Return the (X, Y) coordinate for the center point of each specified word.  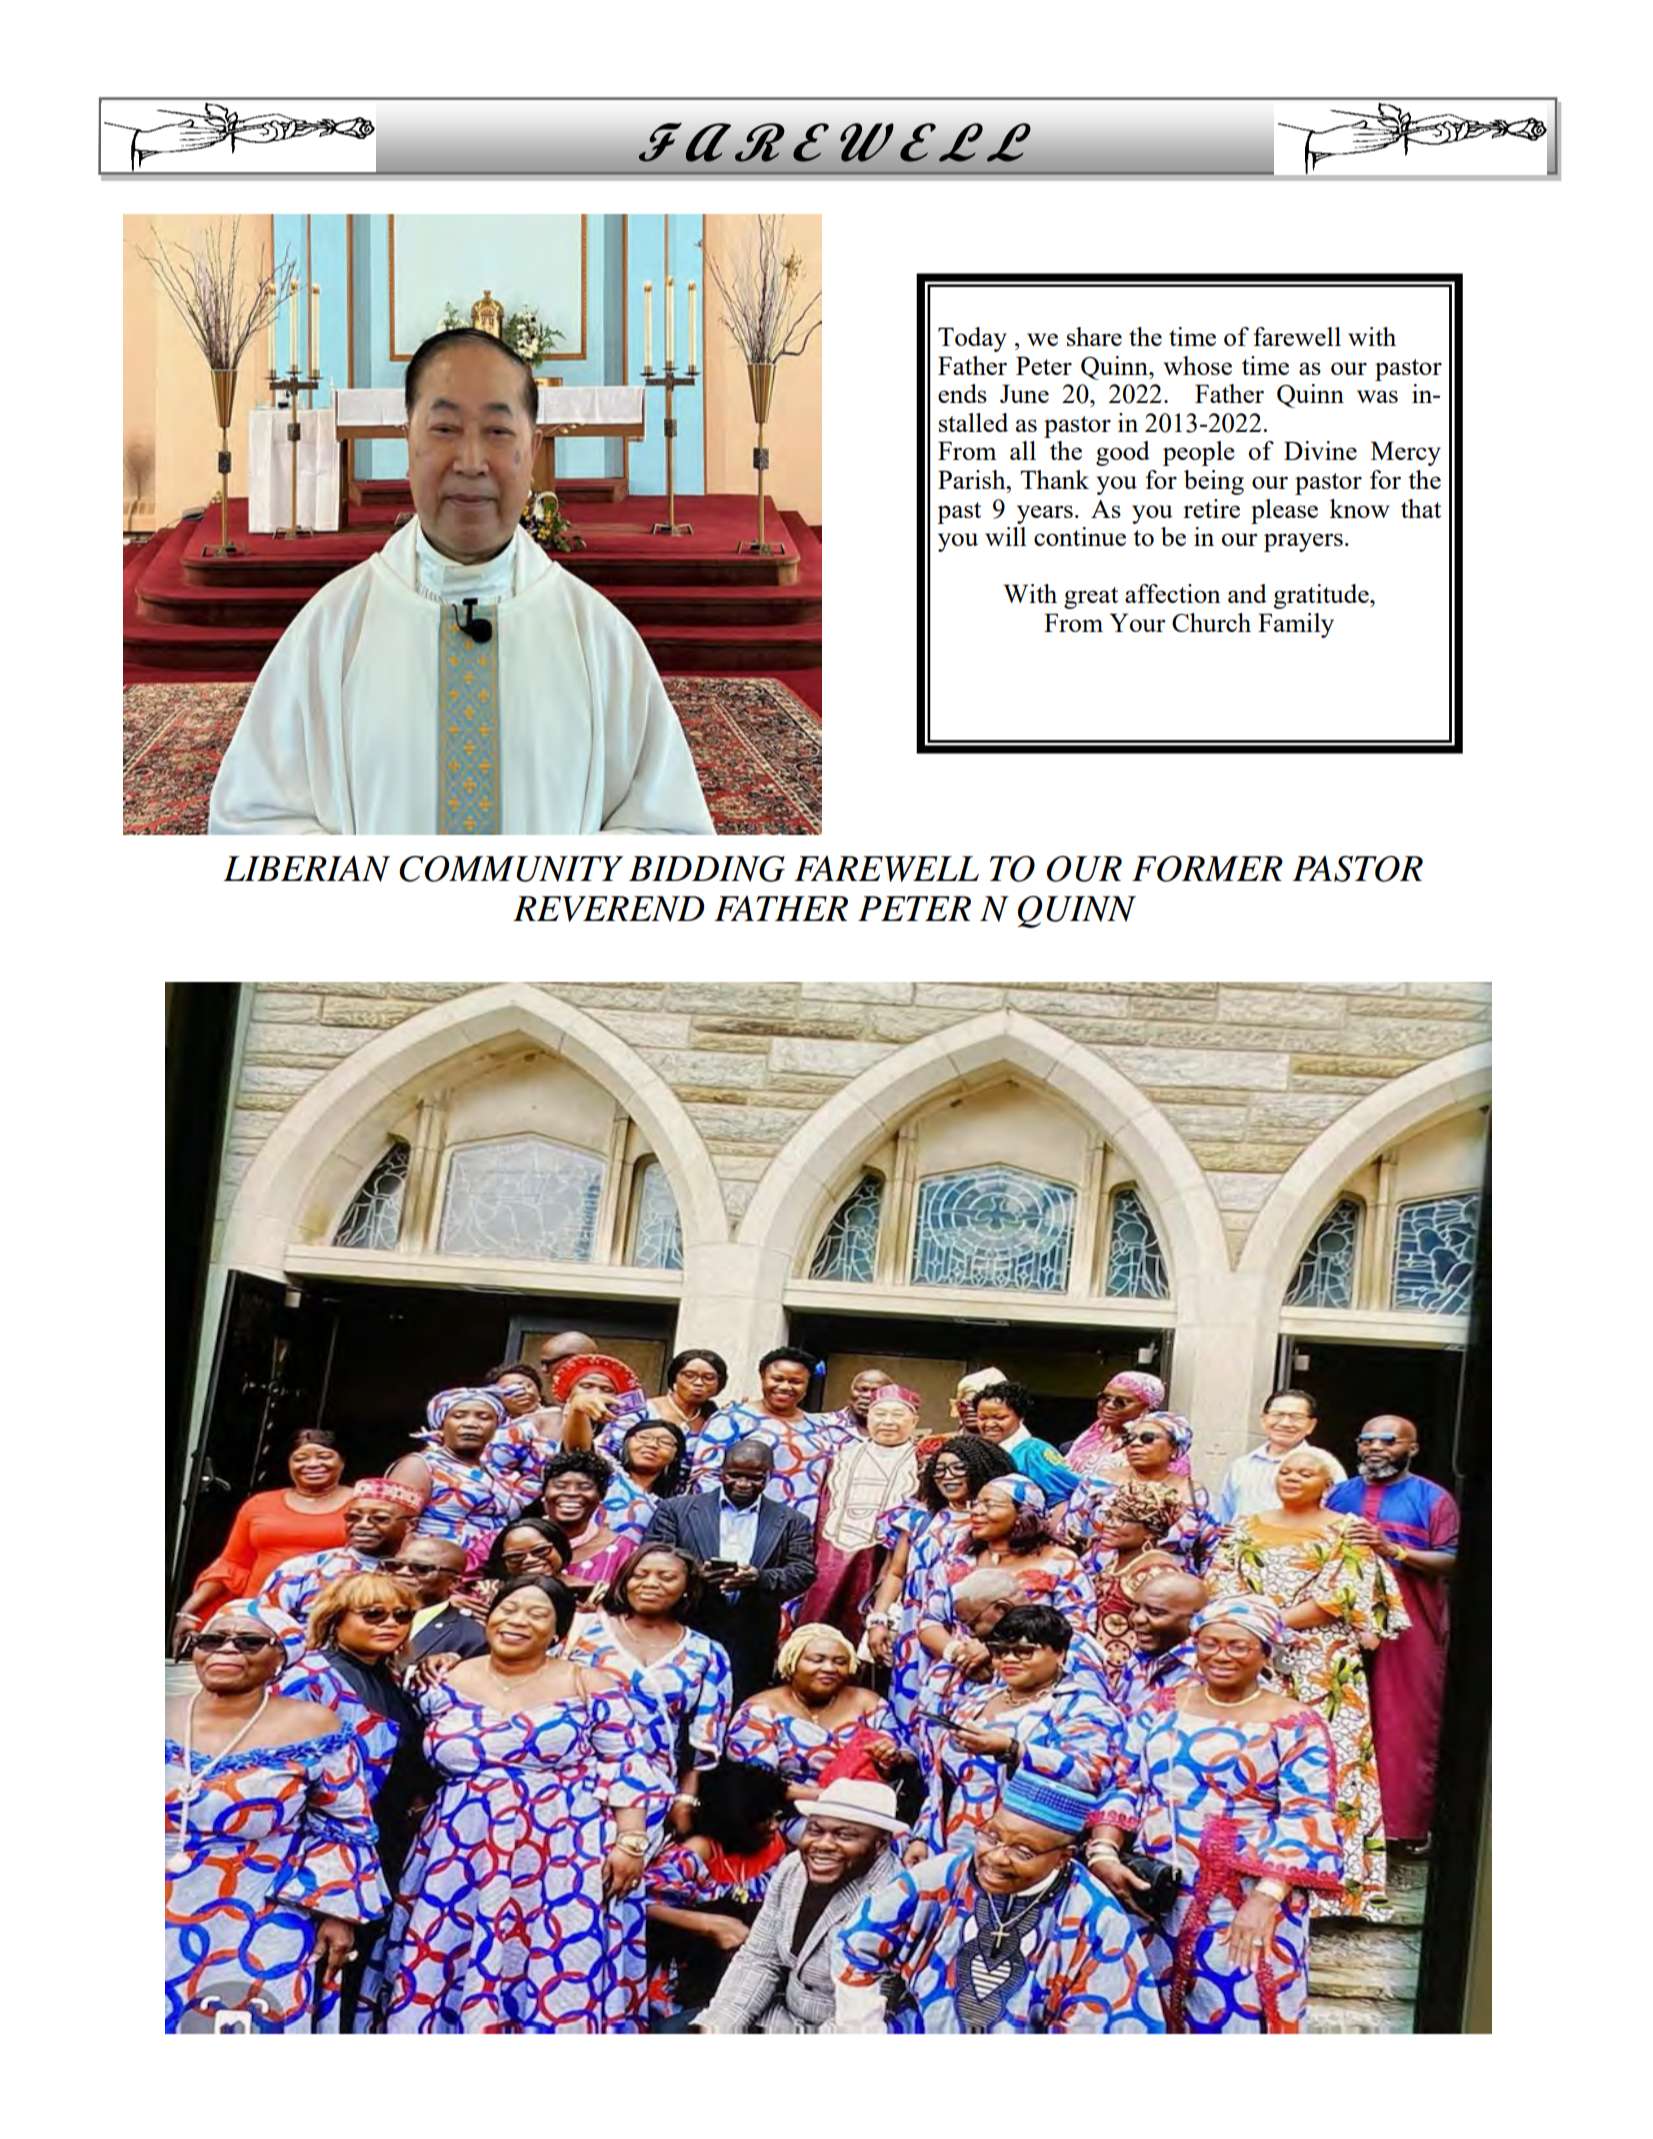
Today (972, 339)
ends (962, 393)
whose (1197, 365)
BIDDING (707, 869)
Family (1296, 625)
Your (1138, 622)
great (1091, 598)
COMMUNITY (511, 869)
